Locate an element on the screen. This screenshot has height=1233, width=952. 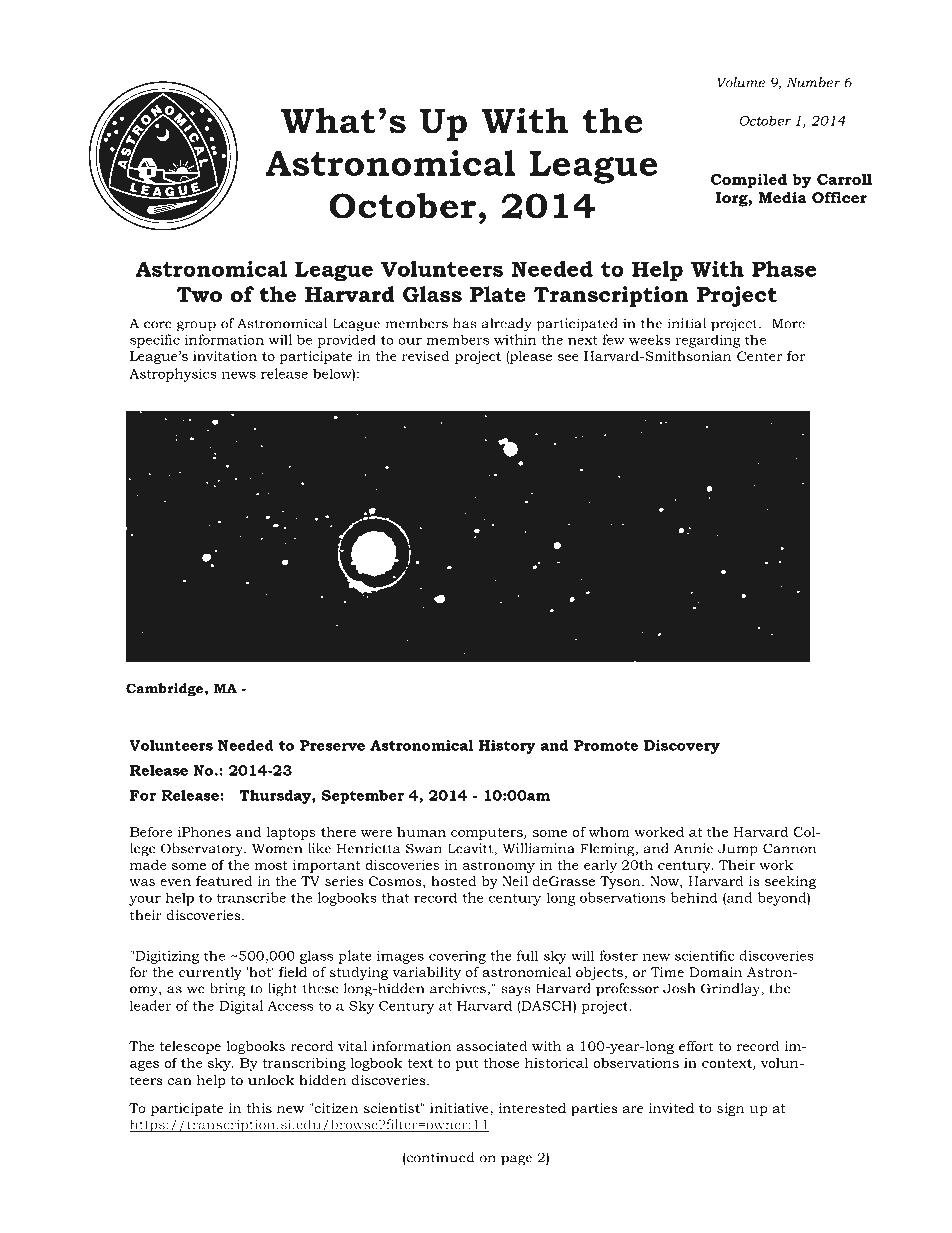
Discovery is located at coordinates (682, 747).
